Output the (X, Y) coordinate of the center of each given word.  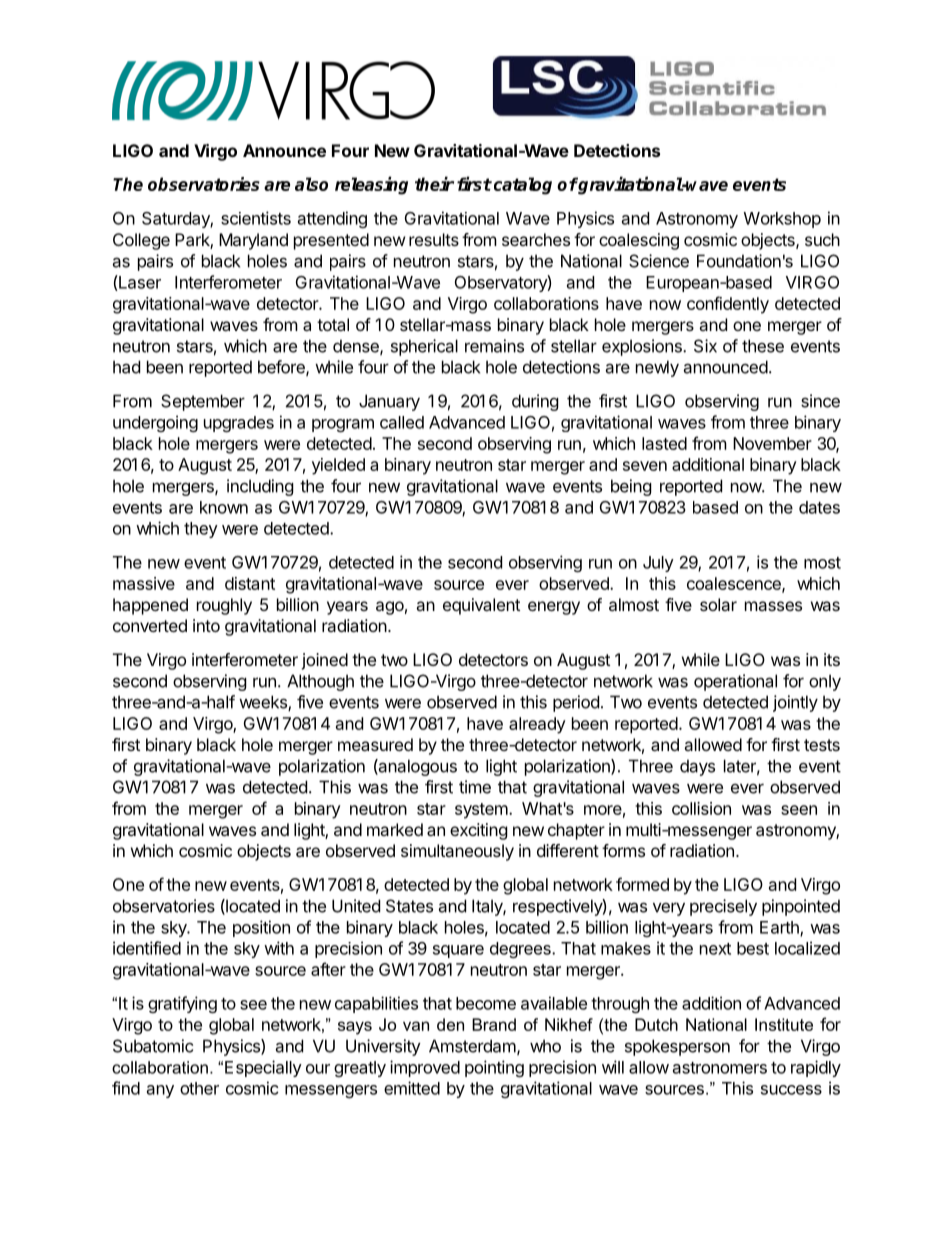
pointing (494, 1068)
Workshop (782, 220)
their (434, 183)
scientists (256, 218)
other (199, 1088)
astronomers (720, 1068)
